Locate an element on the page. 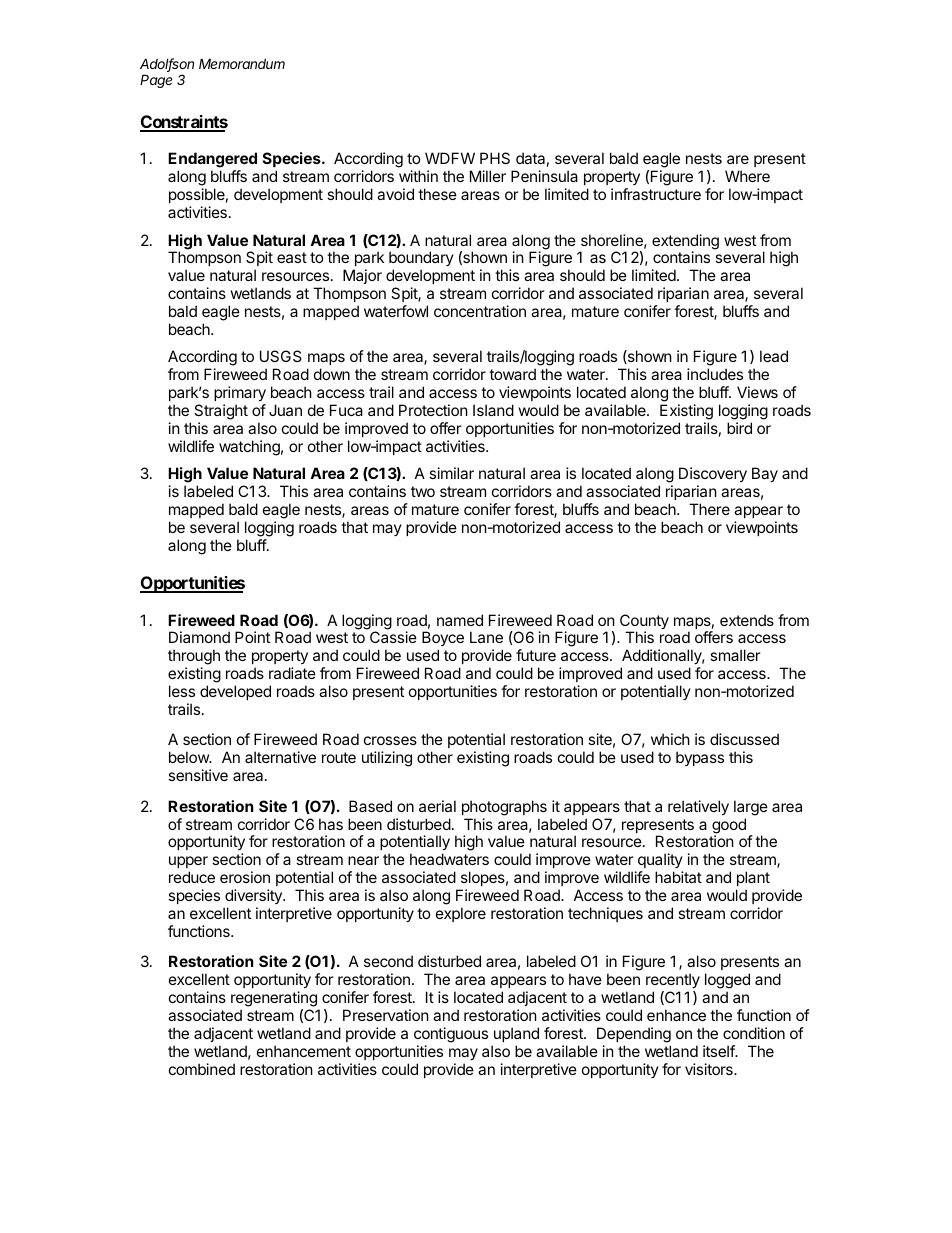 The height and width of the document is (1233, 952). named is located at coordinates (460, 620).
